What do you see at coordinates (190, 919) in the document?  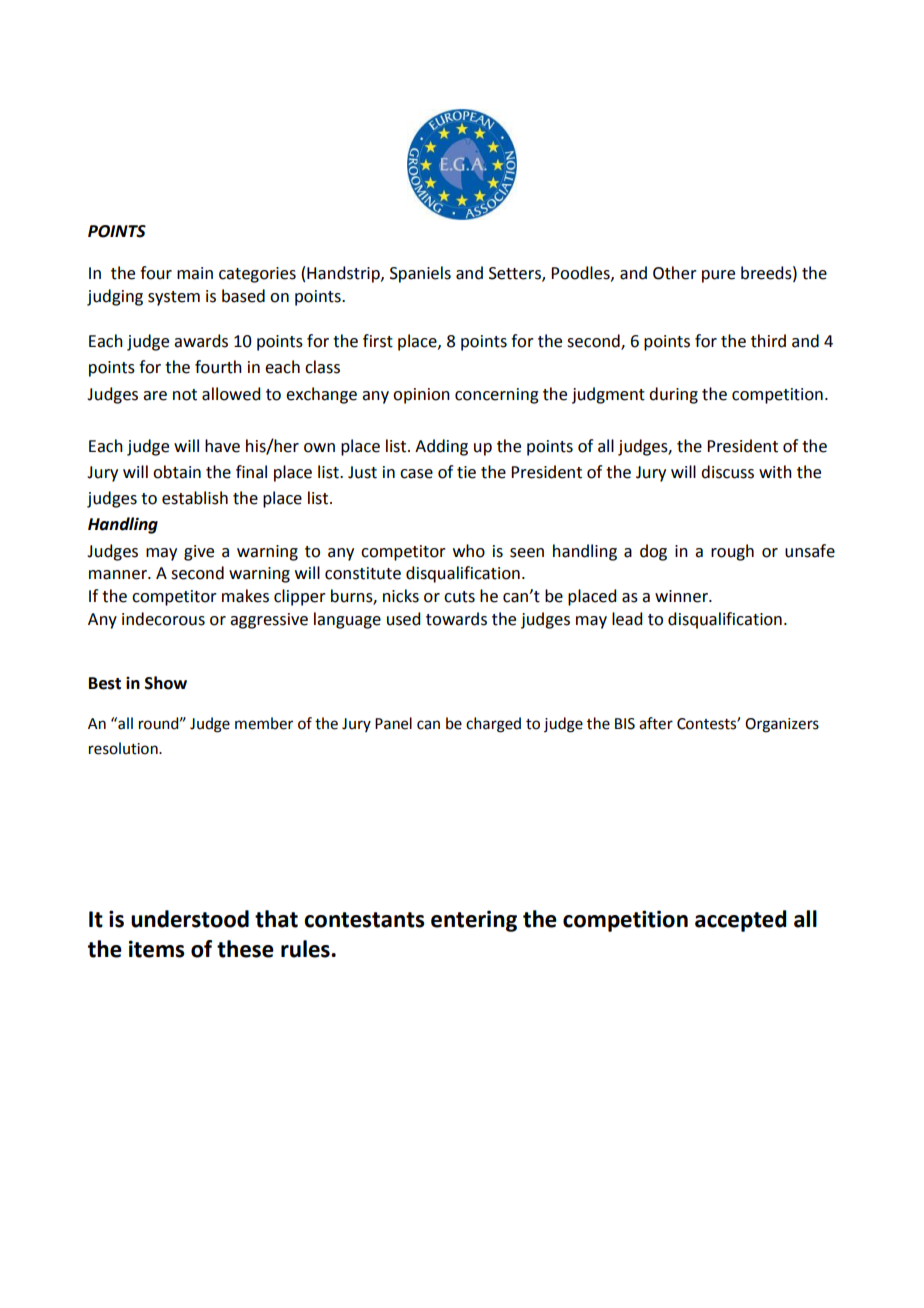 I see `understood` at bounding box center [190, 919].
